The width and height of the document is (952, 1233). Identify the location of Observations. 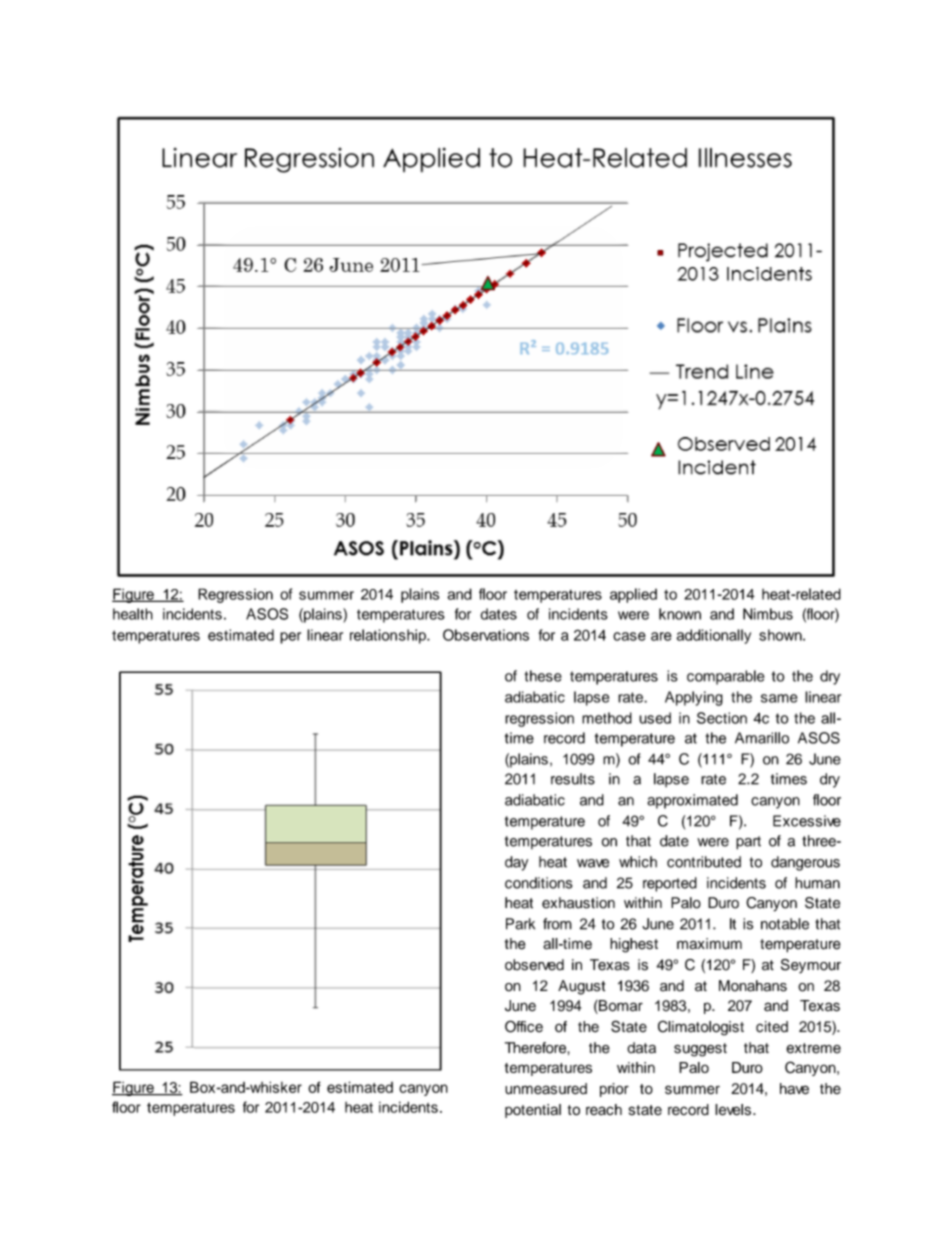
(486, 635).
